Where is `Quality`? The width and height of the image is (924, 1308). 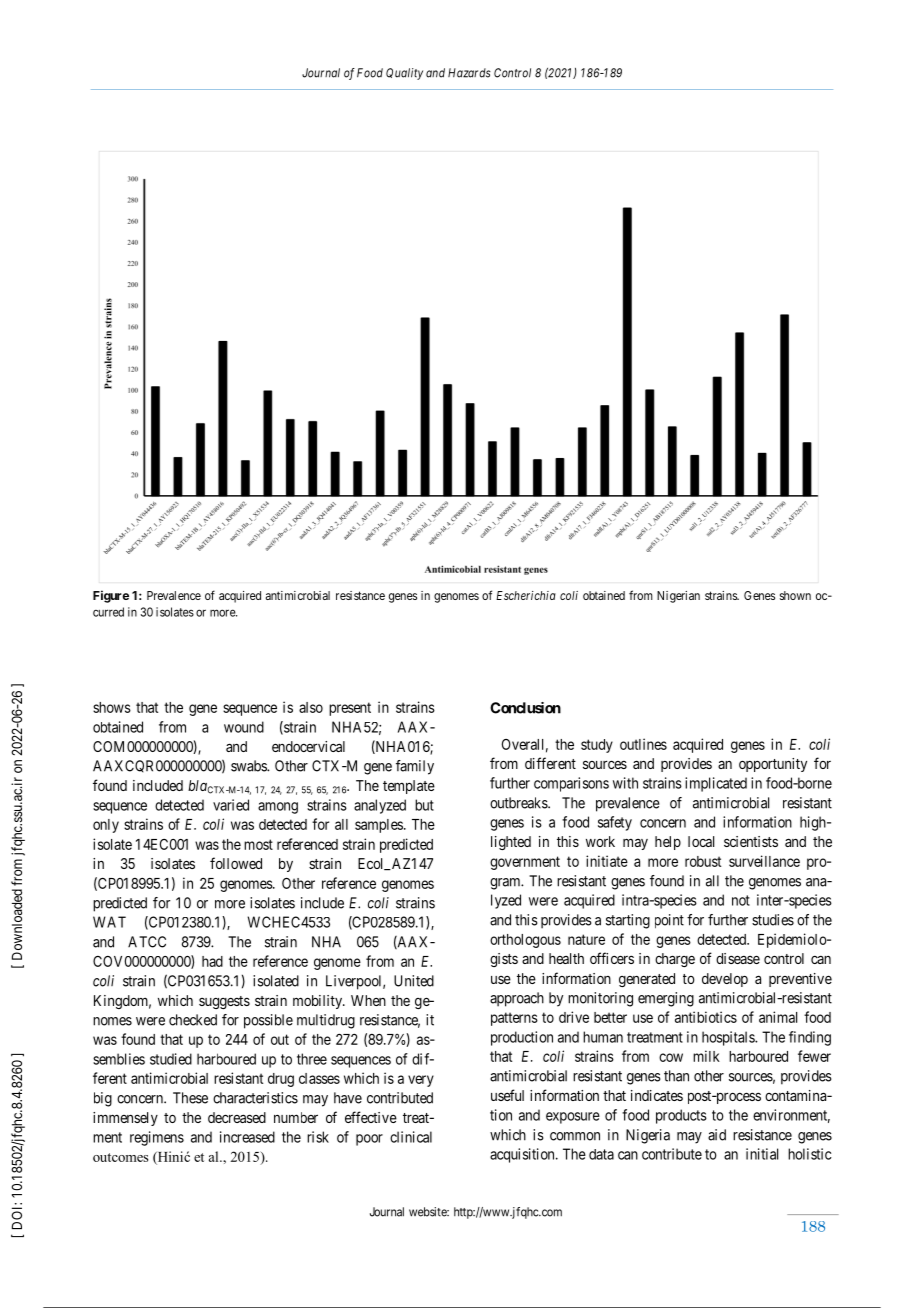
Quality is located at coordinates (404, 74).
